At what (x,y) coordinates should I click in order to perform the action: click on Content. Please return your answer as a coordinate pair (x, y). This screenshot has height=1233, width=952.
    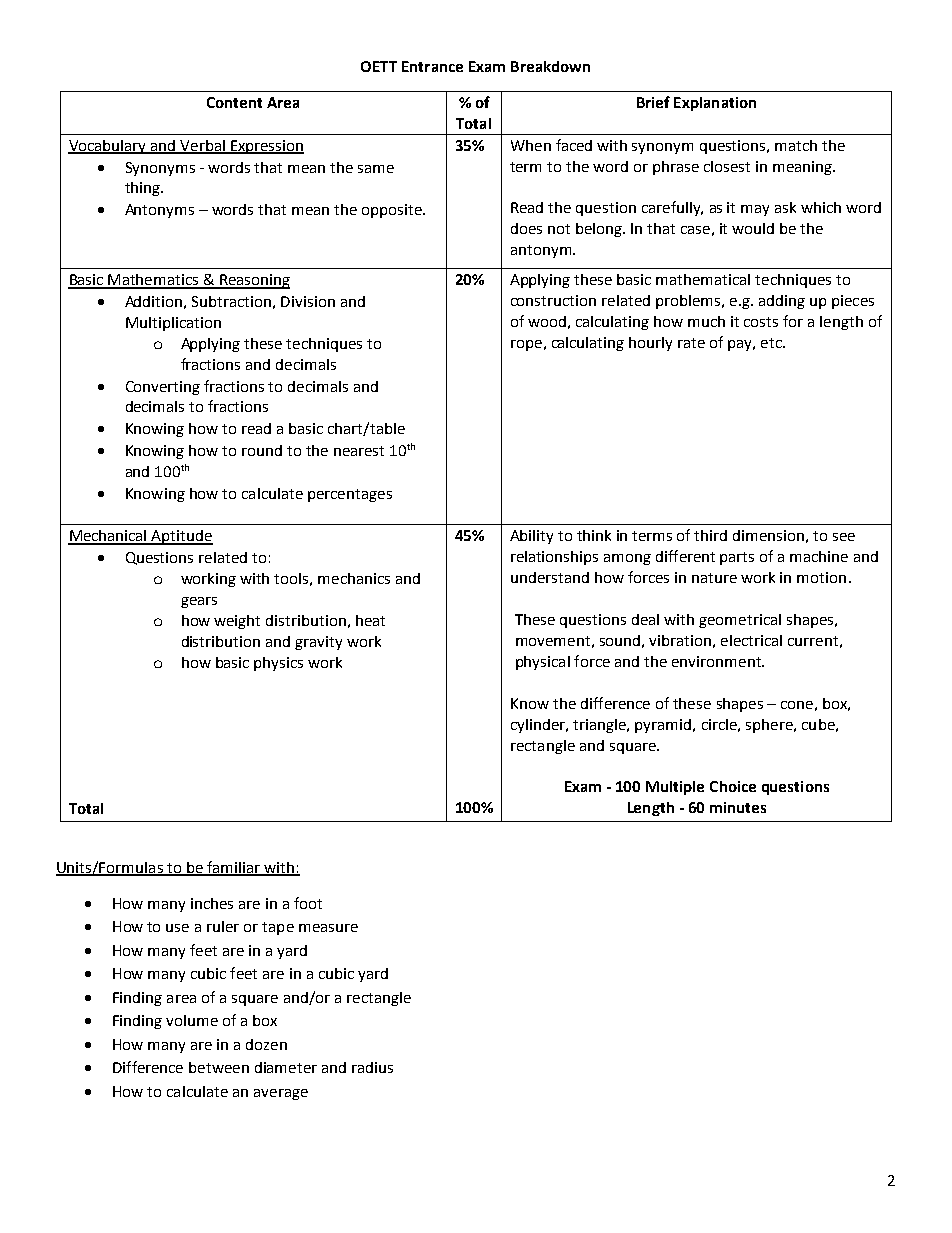
    Looking at the image, I should click on (234, 102).
